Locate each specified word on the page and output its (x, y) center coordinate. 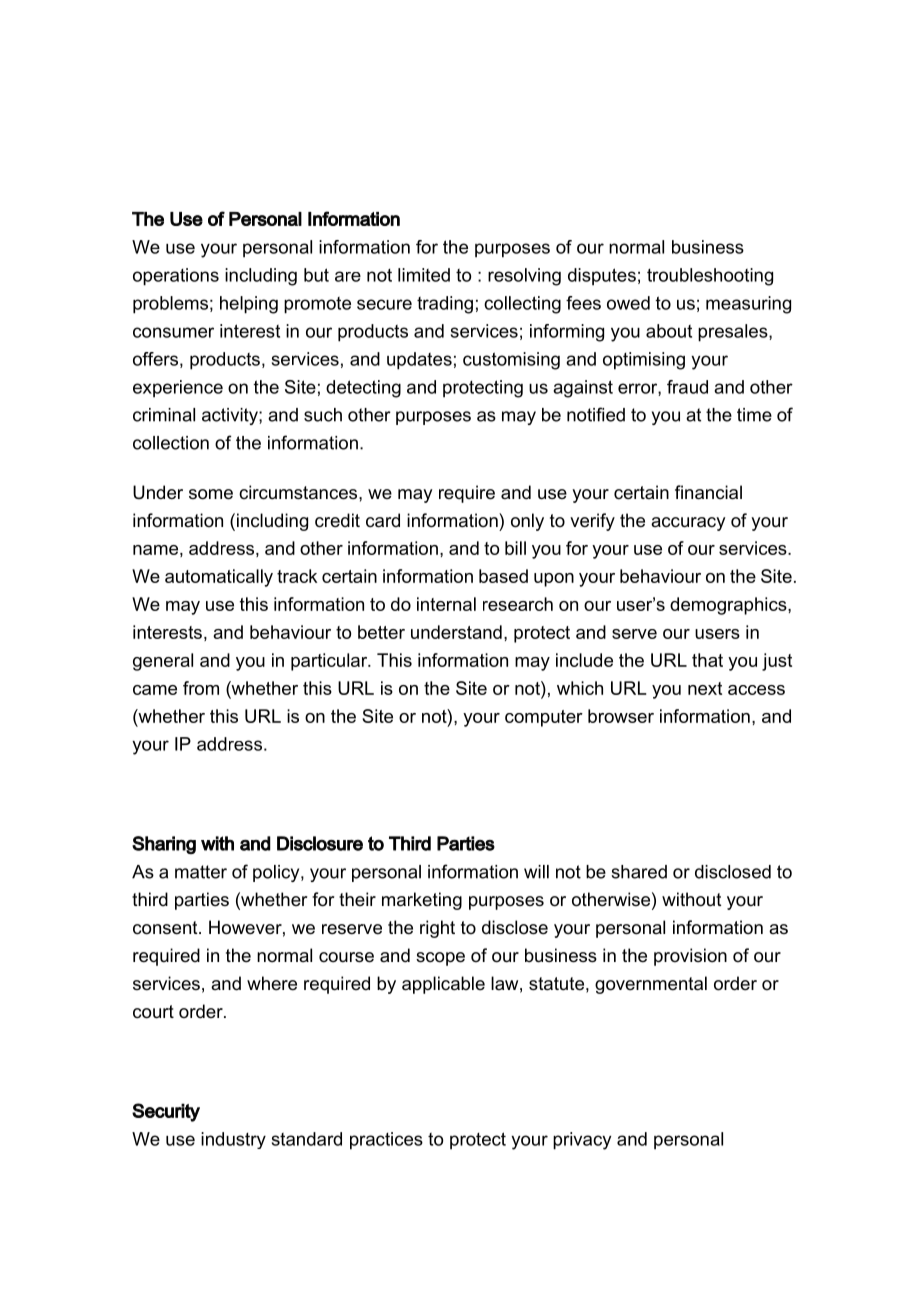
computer (544, 718)
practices (386, 1141)
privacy (582, 1141)
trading (445, 305)
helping (249, 305)
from (201, 688)
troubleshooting (710, 277)
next (705, 688)
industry (233, 1140)
